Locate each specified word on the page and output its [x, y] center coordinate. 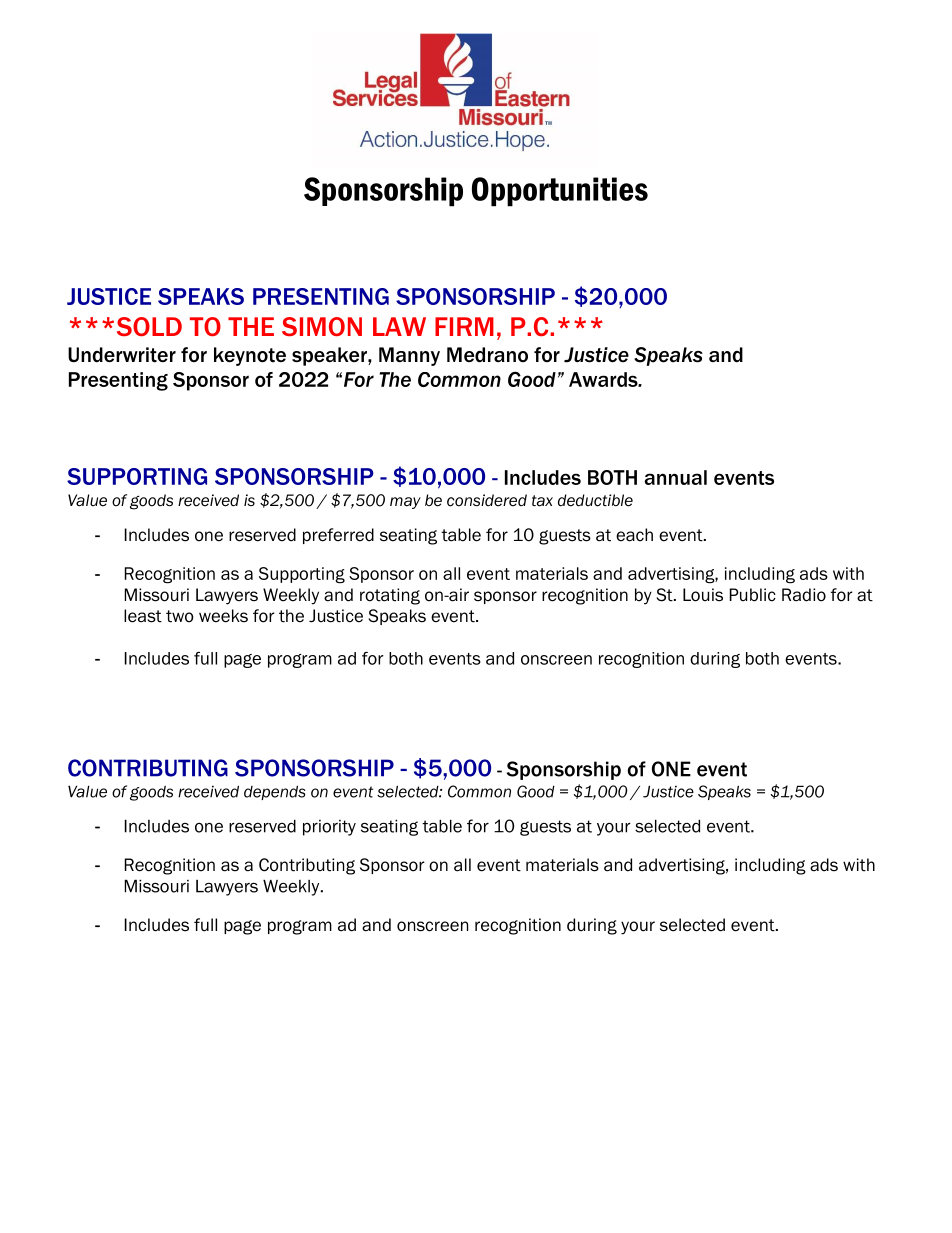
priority [329, 828]
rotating [390, 596]
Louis [703, 595]
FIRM [464, 326]
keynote [250, 356]
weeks [223, 616]
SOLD [149, 326]
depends [275, 792]
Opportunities [560, 192]
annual [676, 477]
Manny [409, 356]
